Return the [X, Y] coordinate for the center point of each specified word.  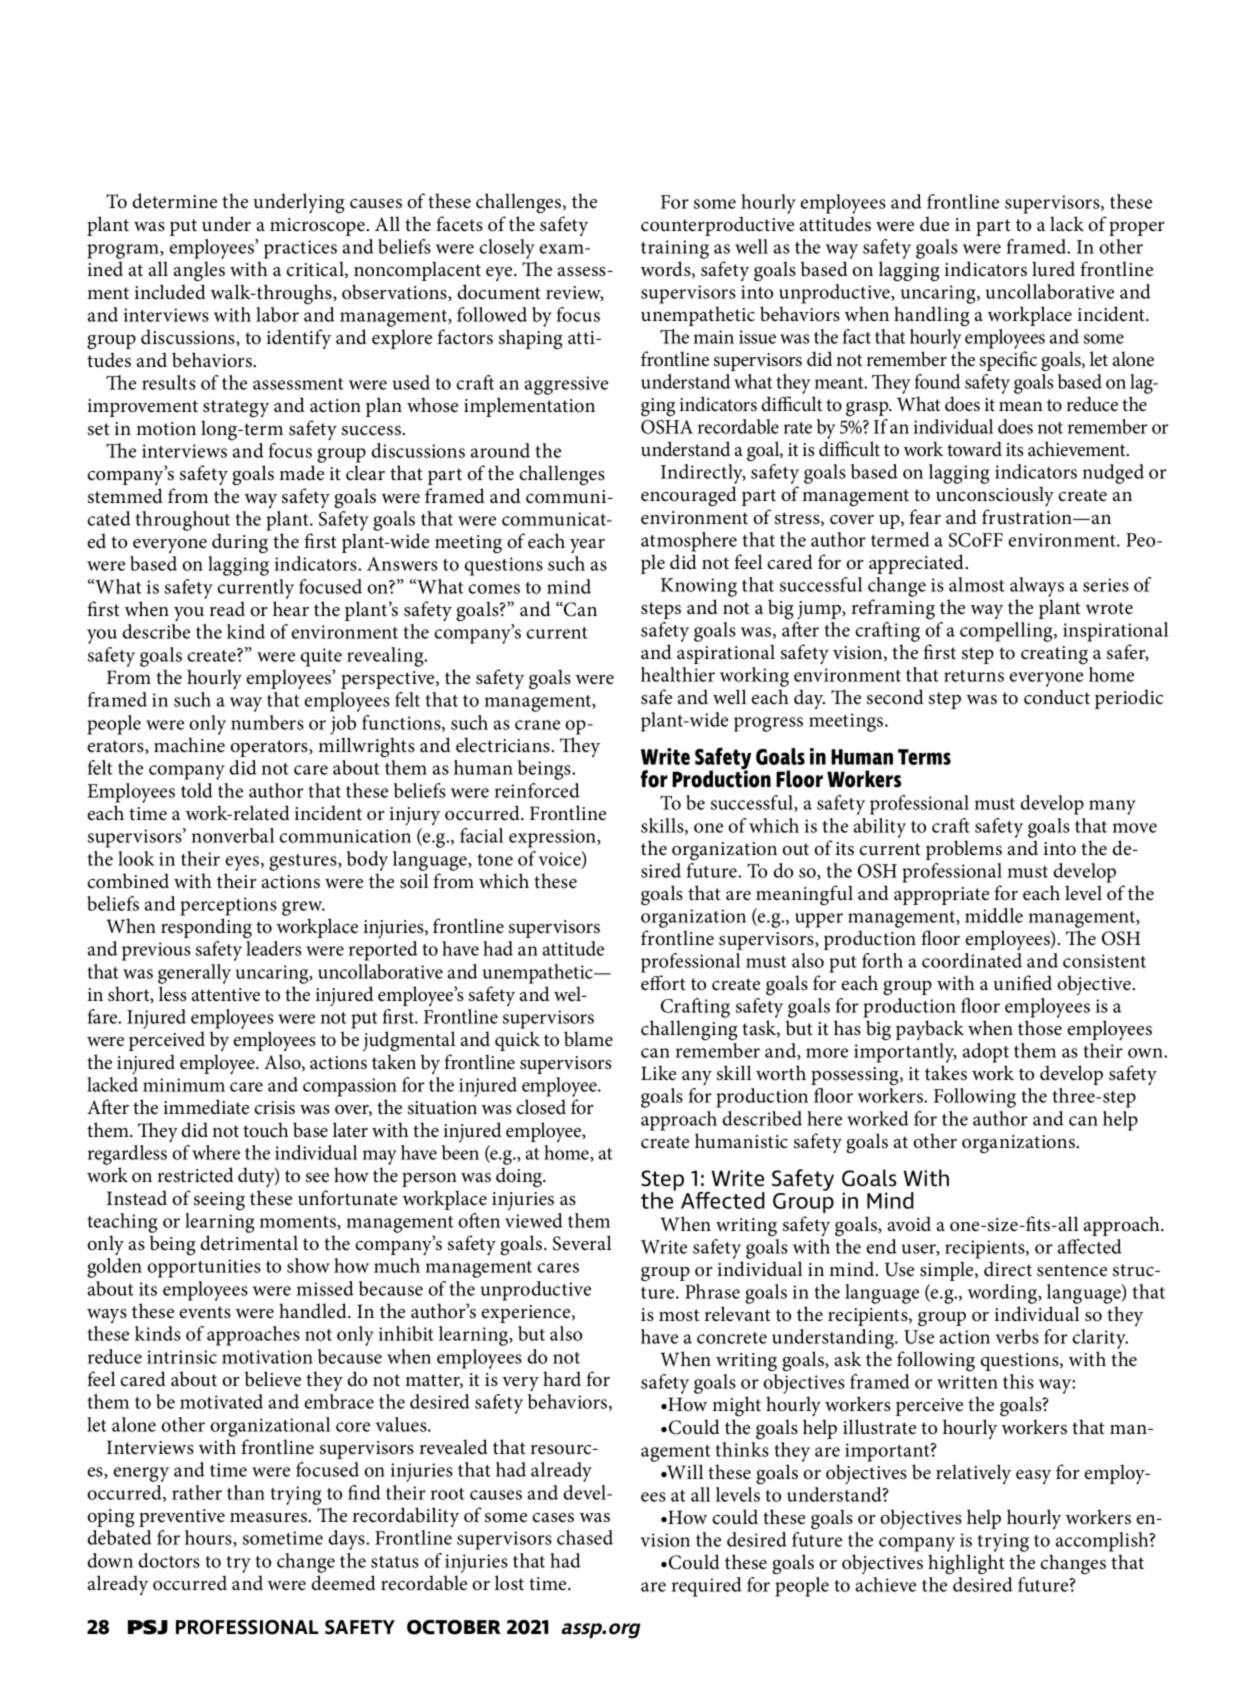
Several [582, 1243]
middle [994, 915]
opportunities [204, 1268]
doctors [169, 1560]
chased [585, 1537]
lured [1053, 269]
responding [206, 928]
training [675, 249]
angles [199, 271]
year [587, 546]
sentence [1072, 1270]
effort [663, 983]
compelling [1007, 632]
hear [291, 609]
